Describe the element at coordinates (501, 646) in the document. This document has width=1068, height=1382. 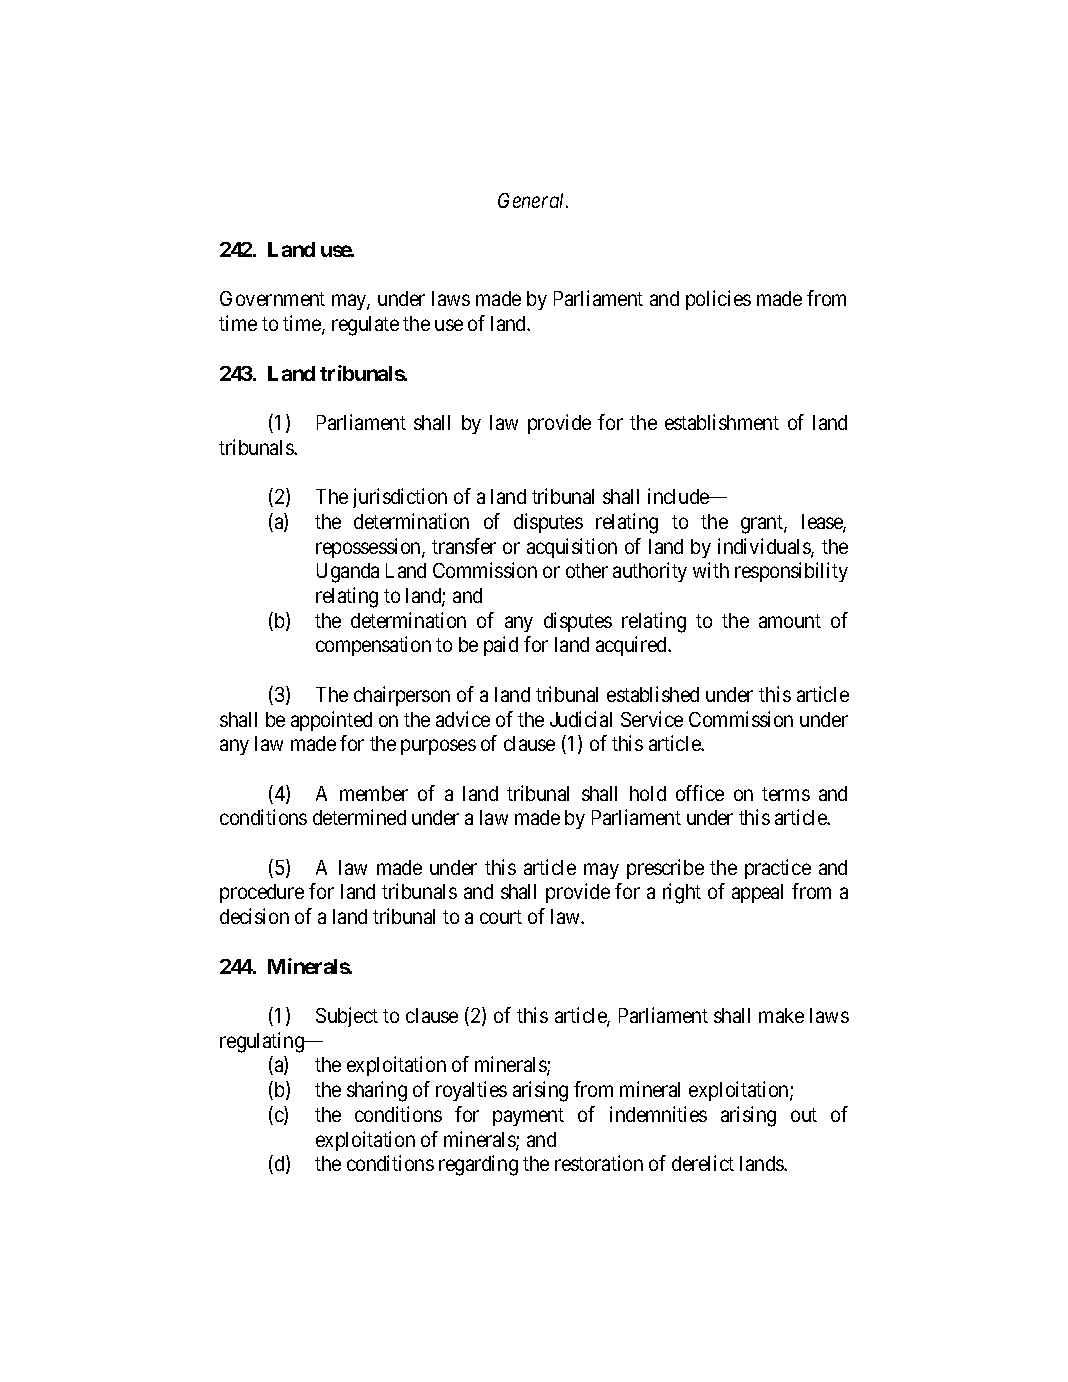
I see `paid` at that location.
